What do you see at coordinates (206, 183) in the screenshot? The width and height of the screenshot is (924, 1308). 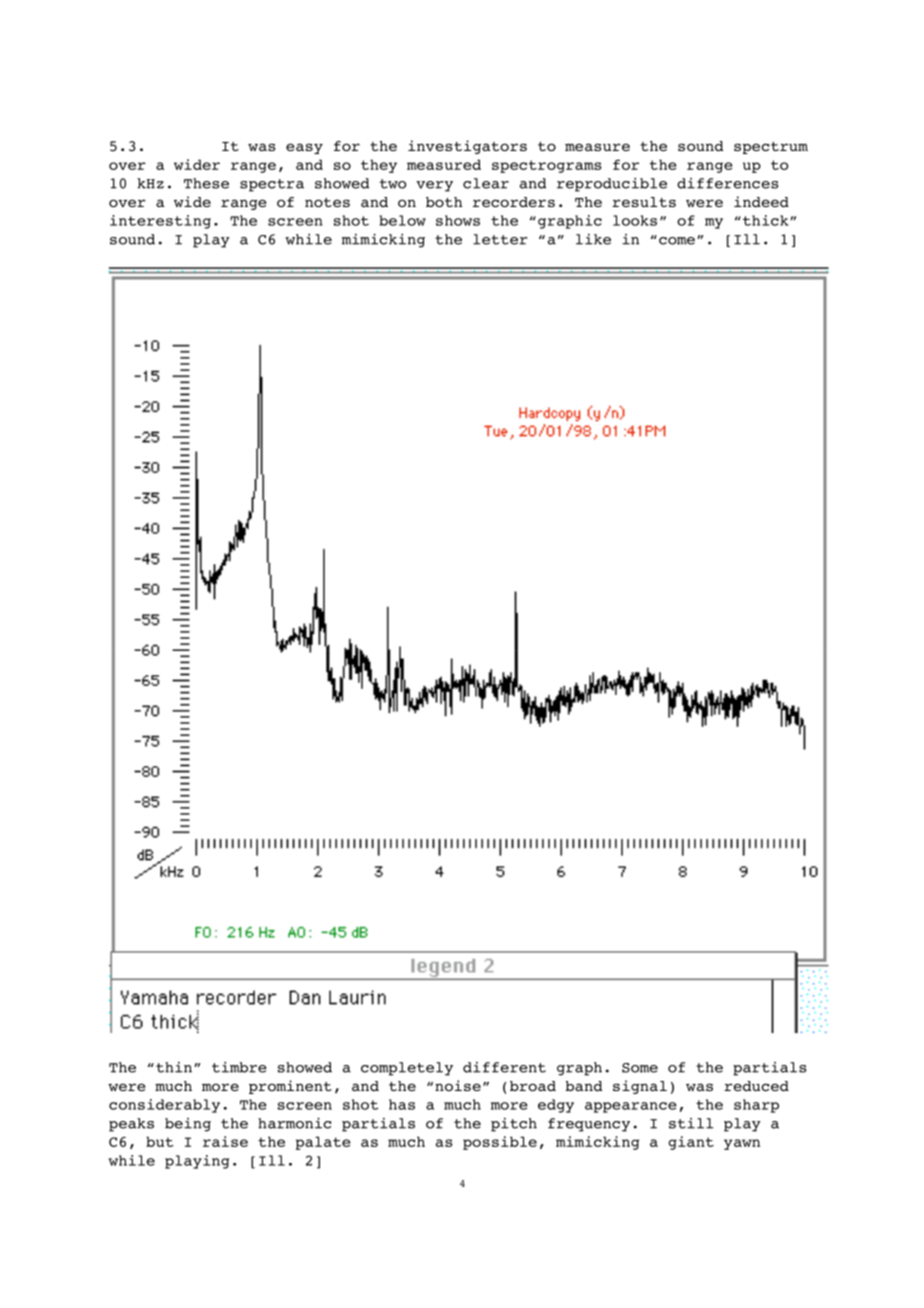 I see `These` at bounding box center [206, 183].
